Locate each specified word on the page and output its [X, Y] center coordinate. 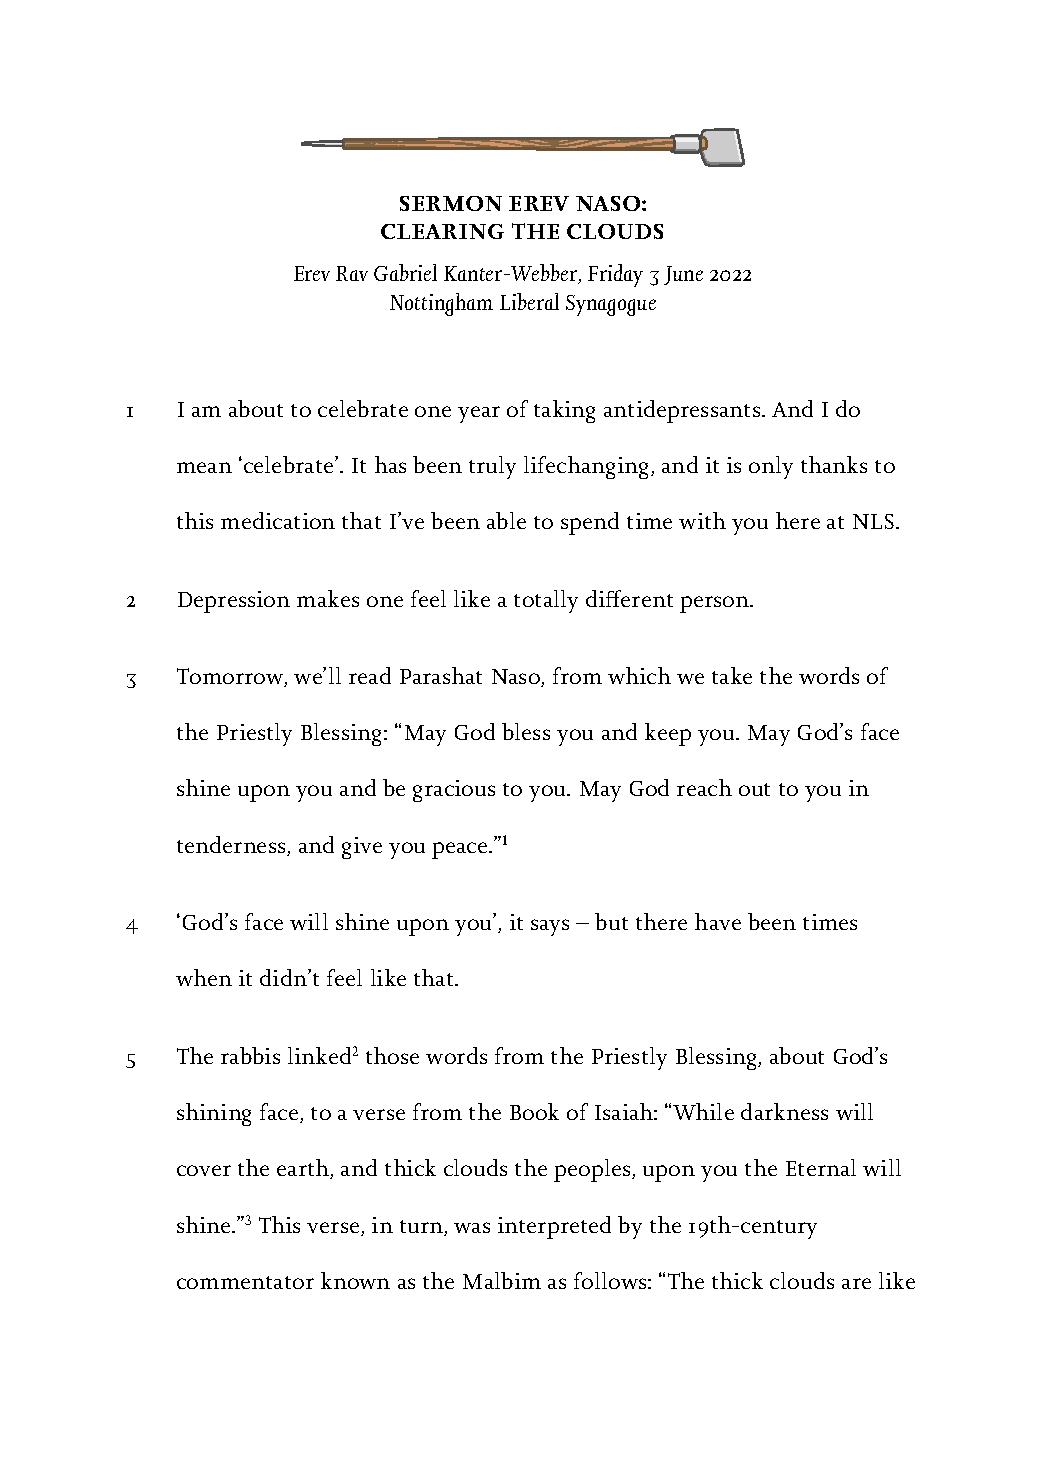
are [856, 1283]
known [355, 1280]
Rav [352, 273]
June [683, 275]
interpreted [554, 1227]
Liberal [529, 301]
